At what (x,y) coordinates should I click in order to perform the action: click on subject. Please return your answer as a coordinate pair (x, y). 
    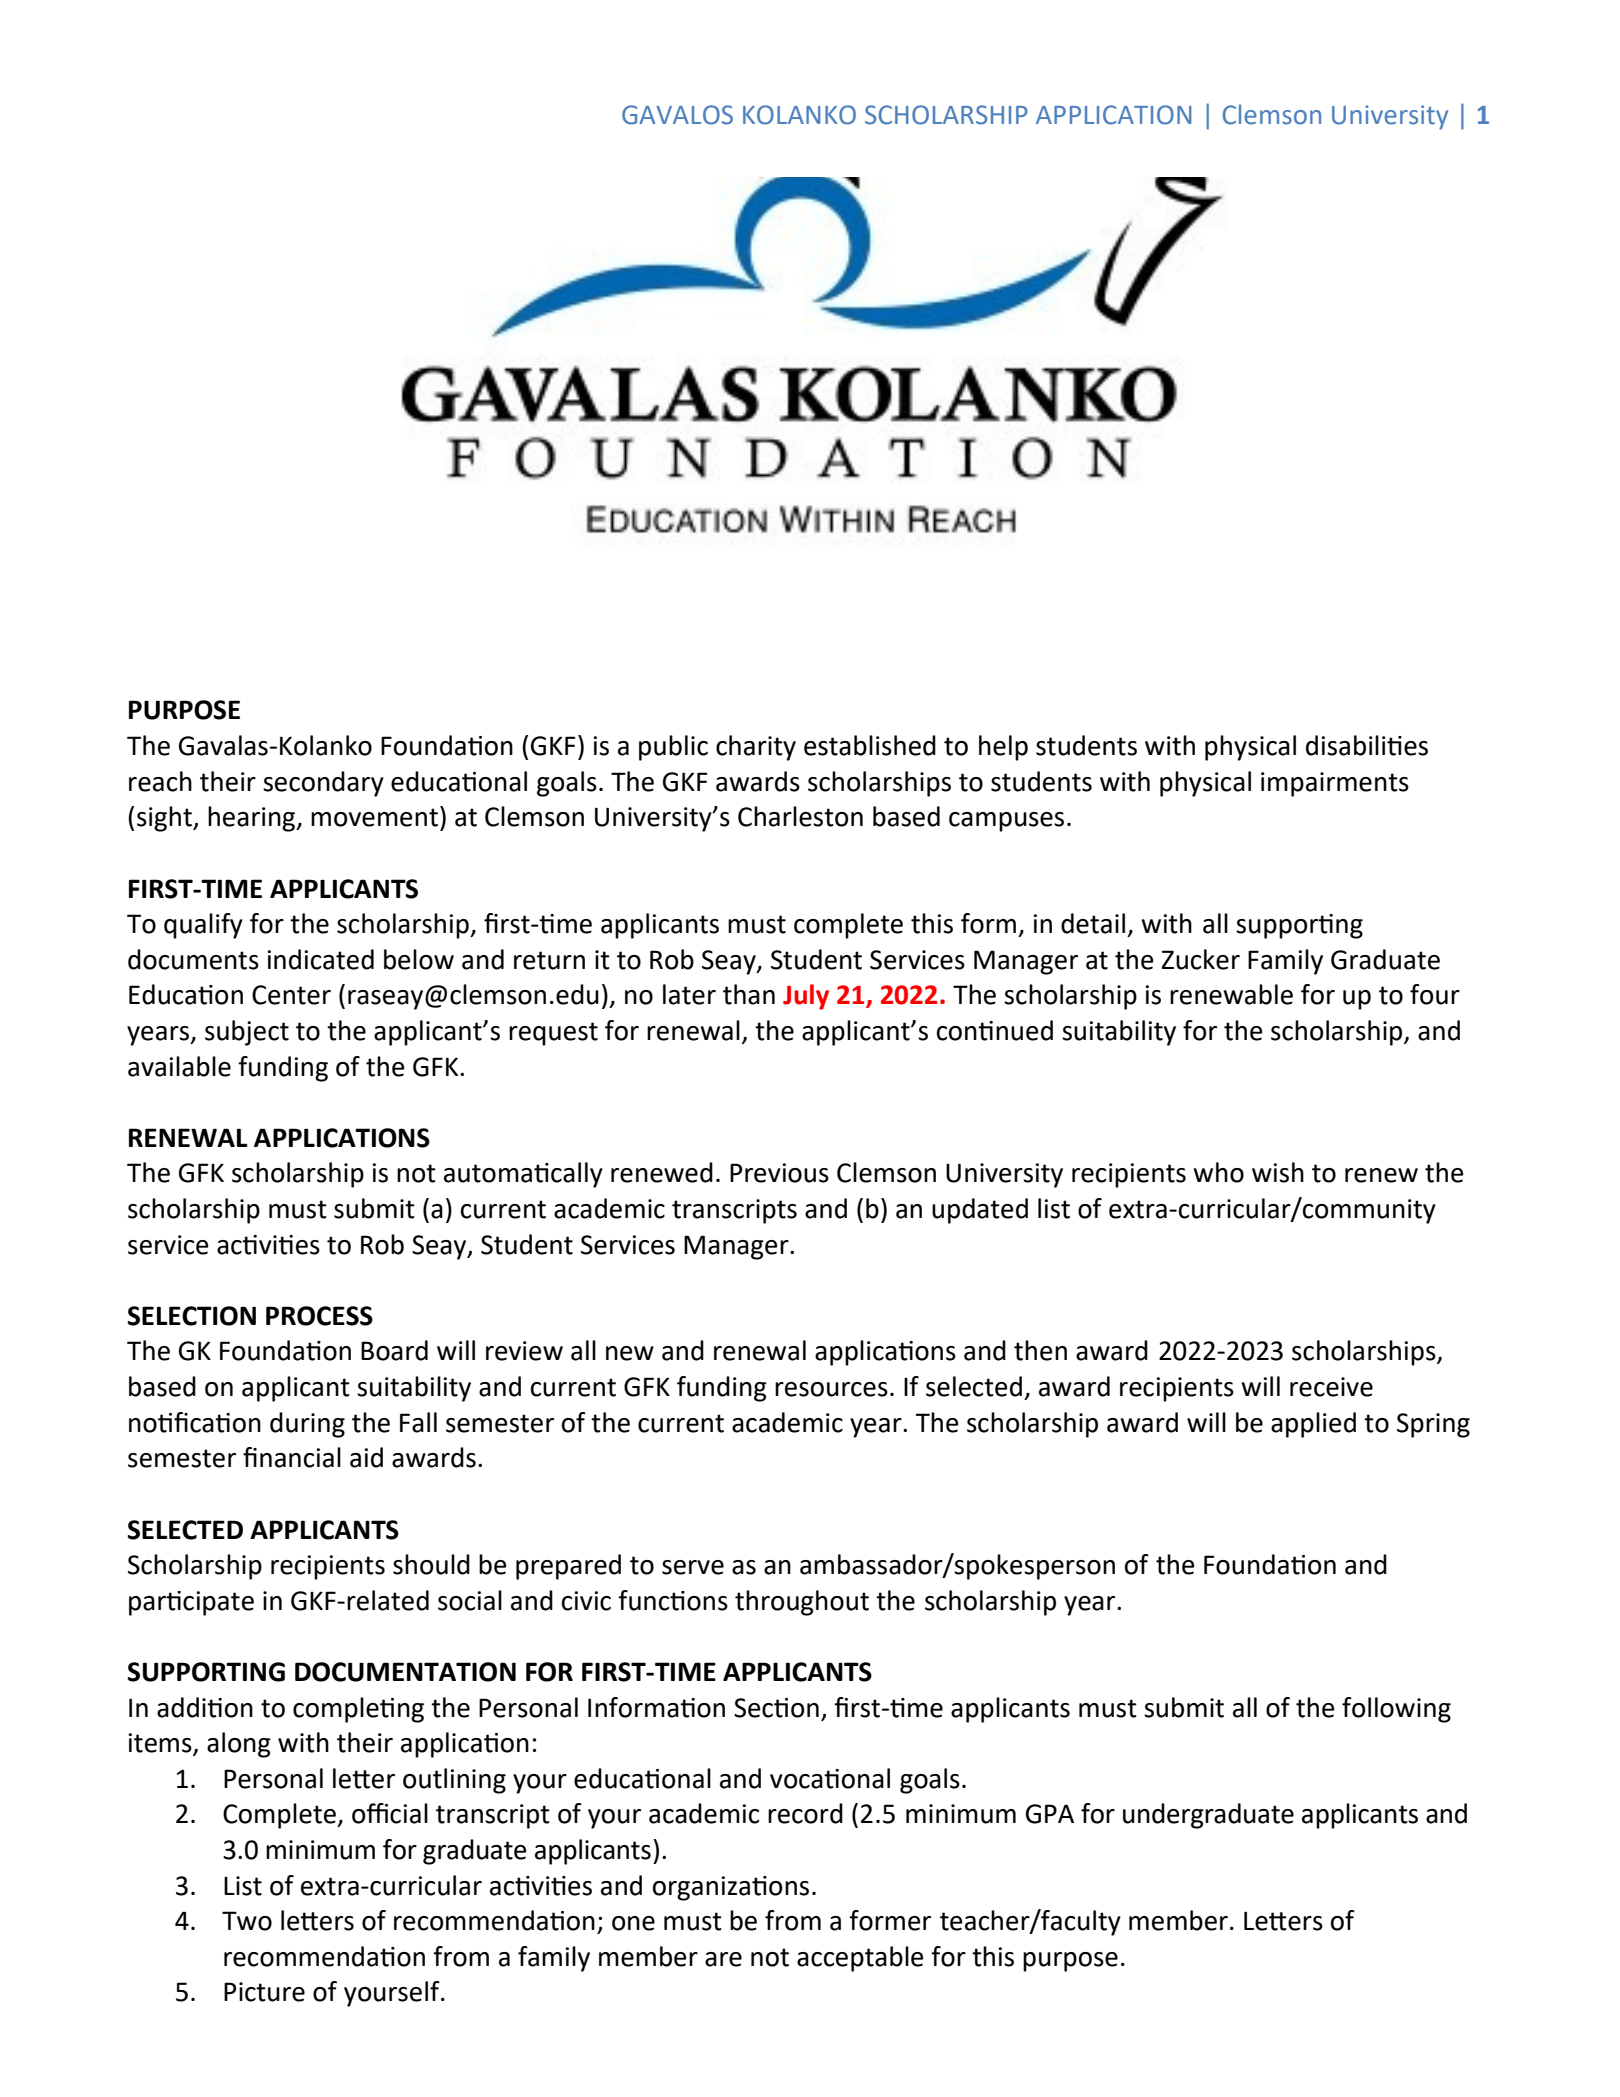
    Looking at the image, I should click on (247, 1033).
